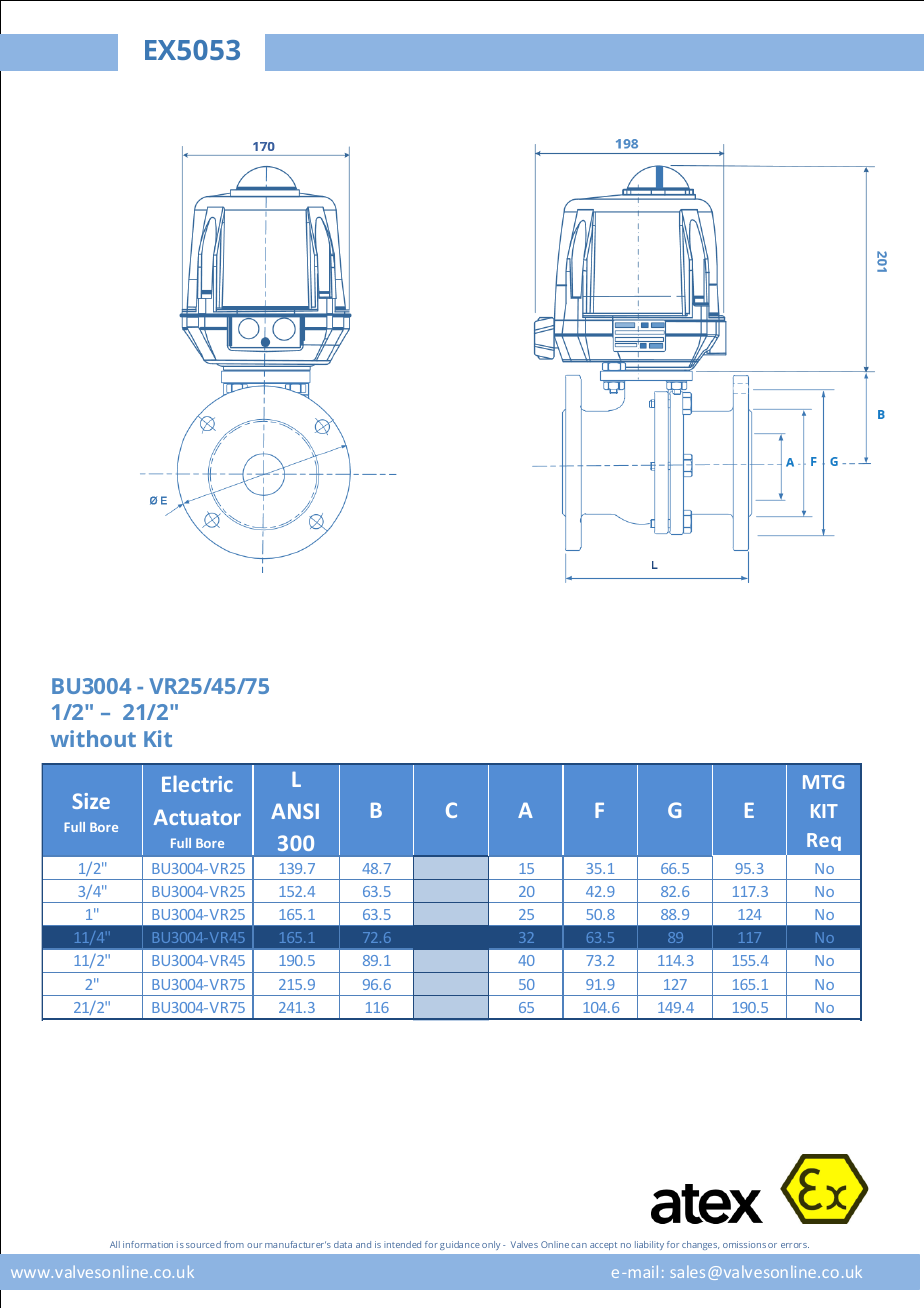 This screenshot has width=924, height=1308. What do you see at coordinates (91, 801) in the screenshot?
I see `Size` at bounding box center [91, 801].
